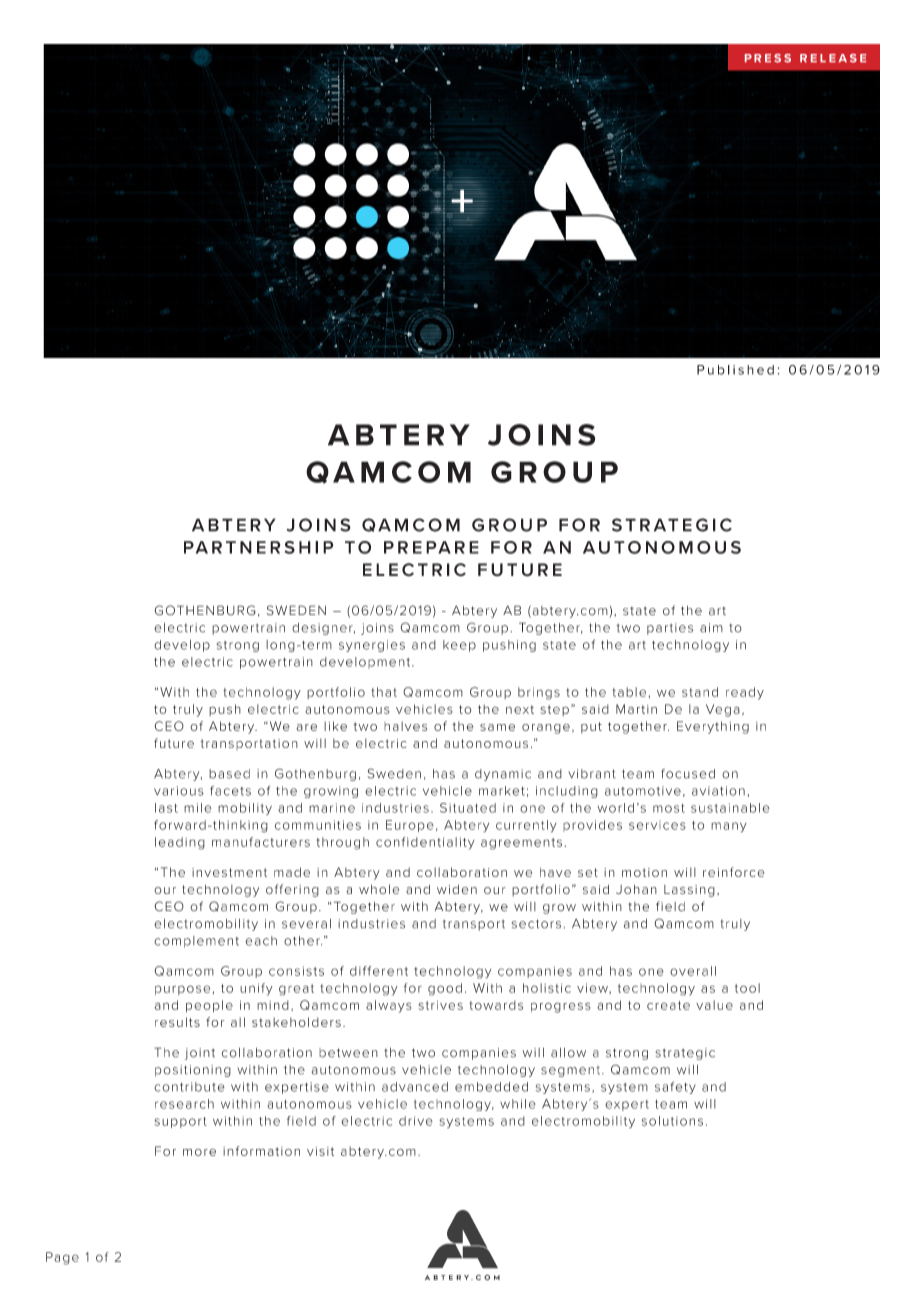  I want to click on aim, so click(711, 628).
